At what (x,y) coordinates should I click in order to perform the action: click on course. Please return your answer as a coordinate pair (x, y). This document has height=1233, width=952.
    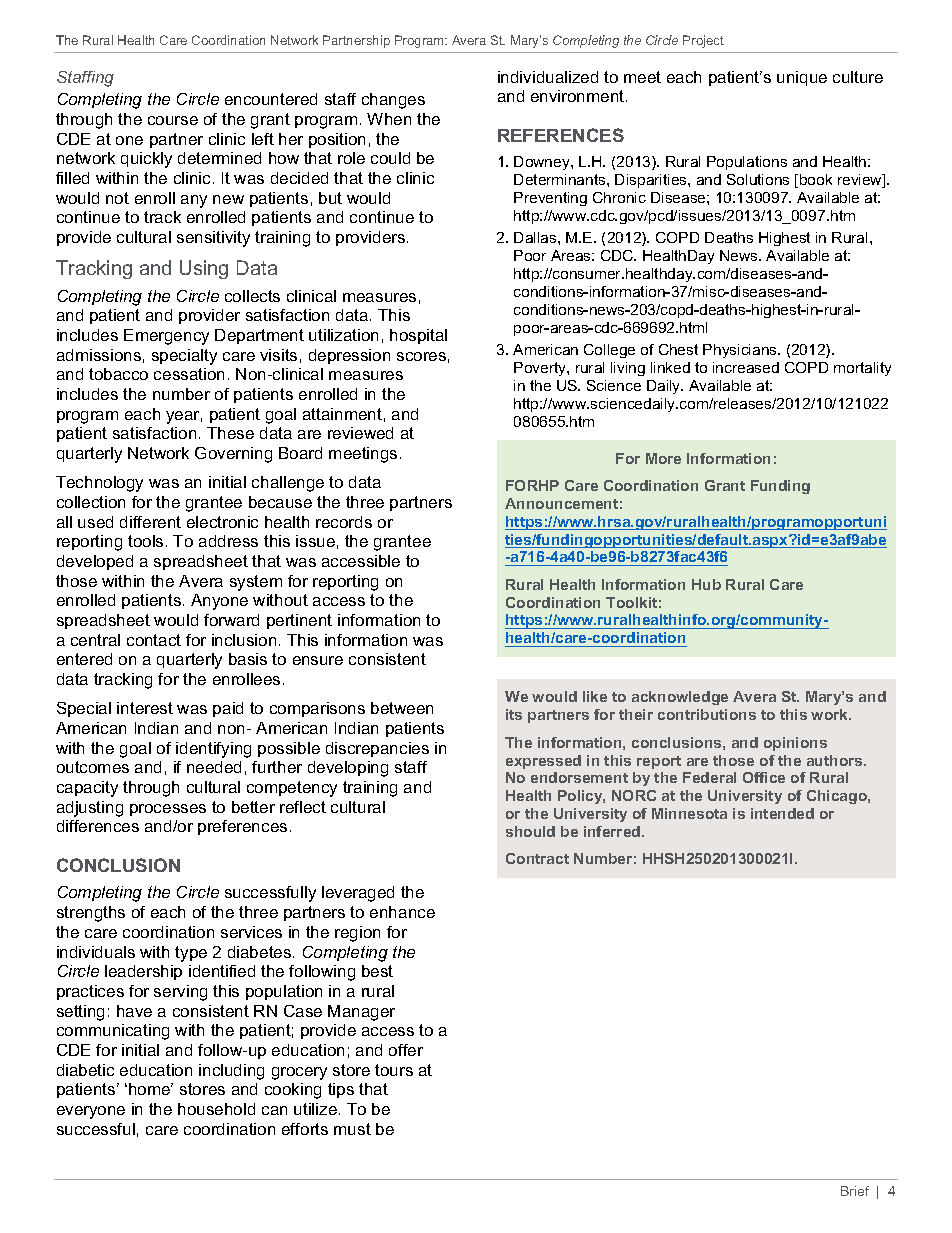
    Looking at the image, I should click on (173, 120).
